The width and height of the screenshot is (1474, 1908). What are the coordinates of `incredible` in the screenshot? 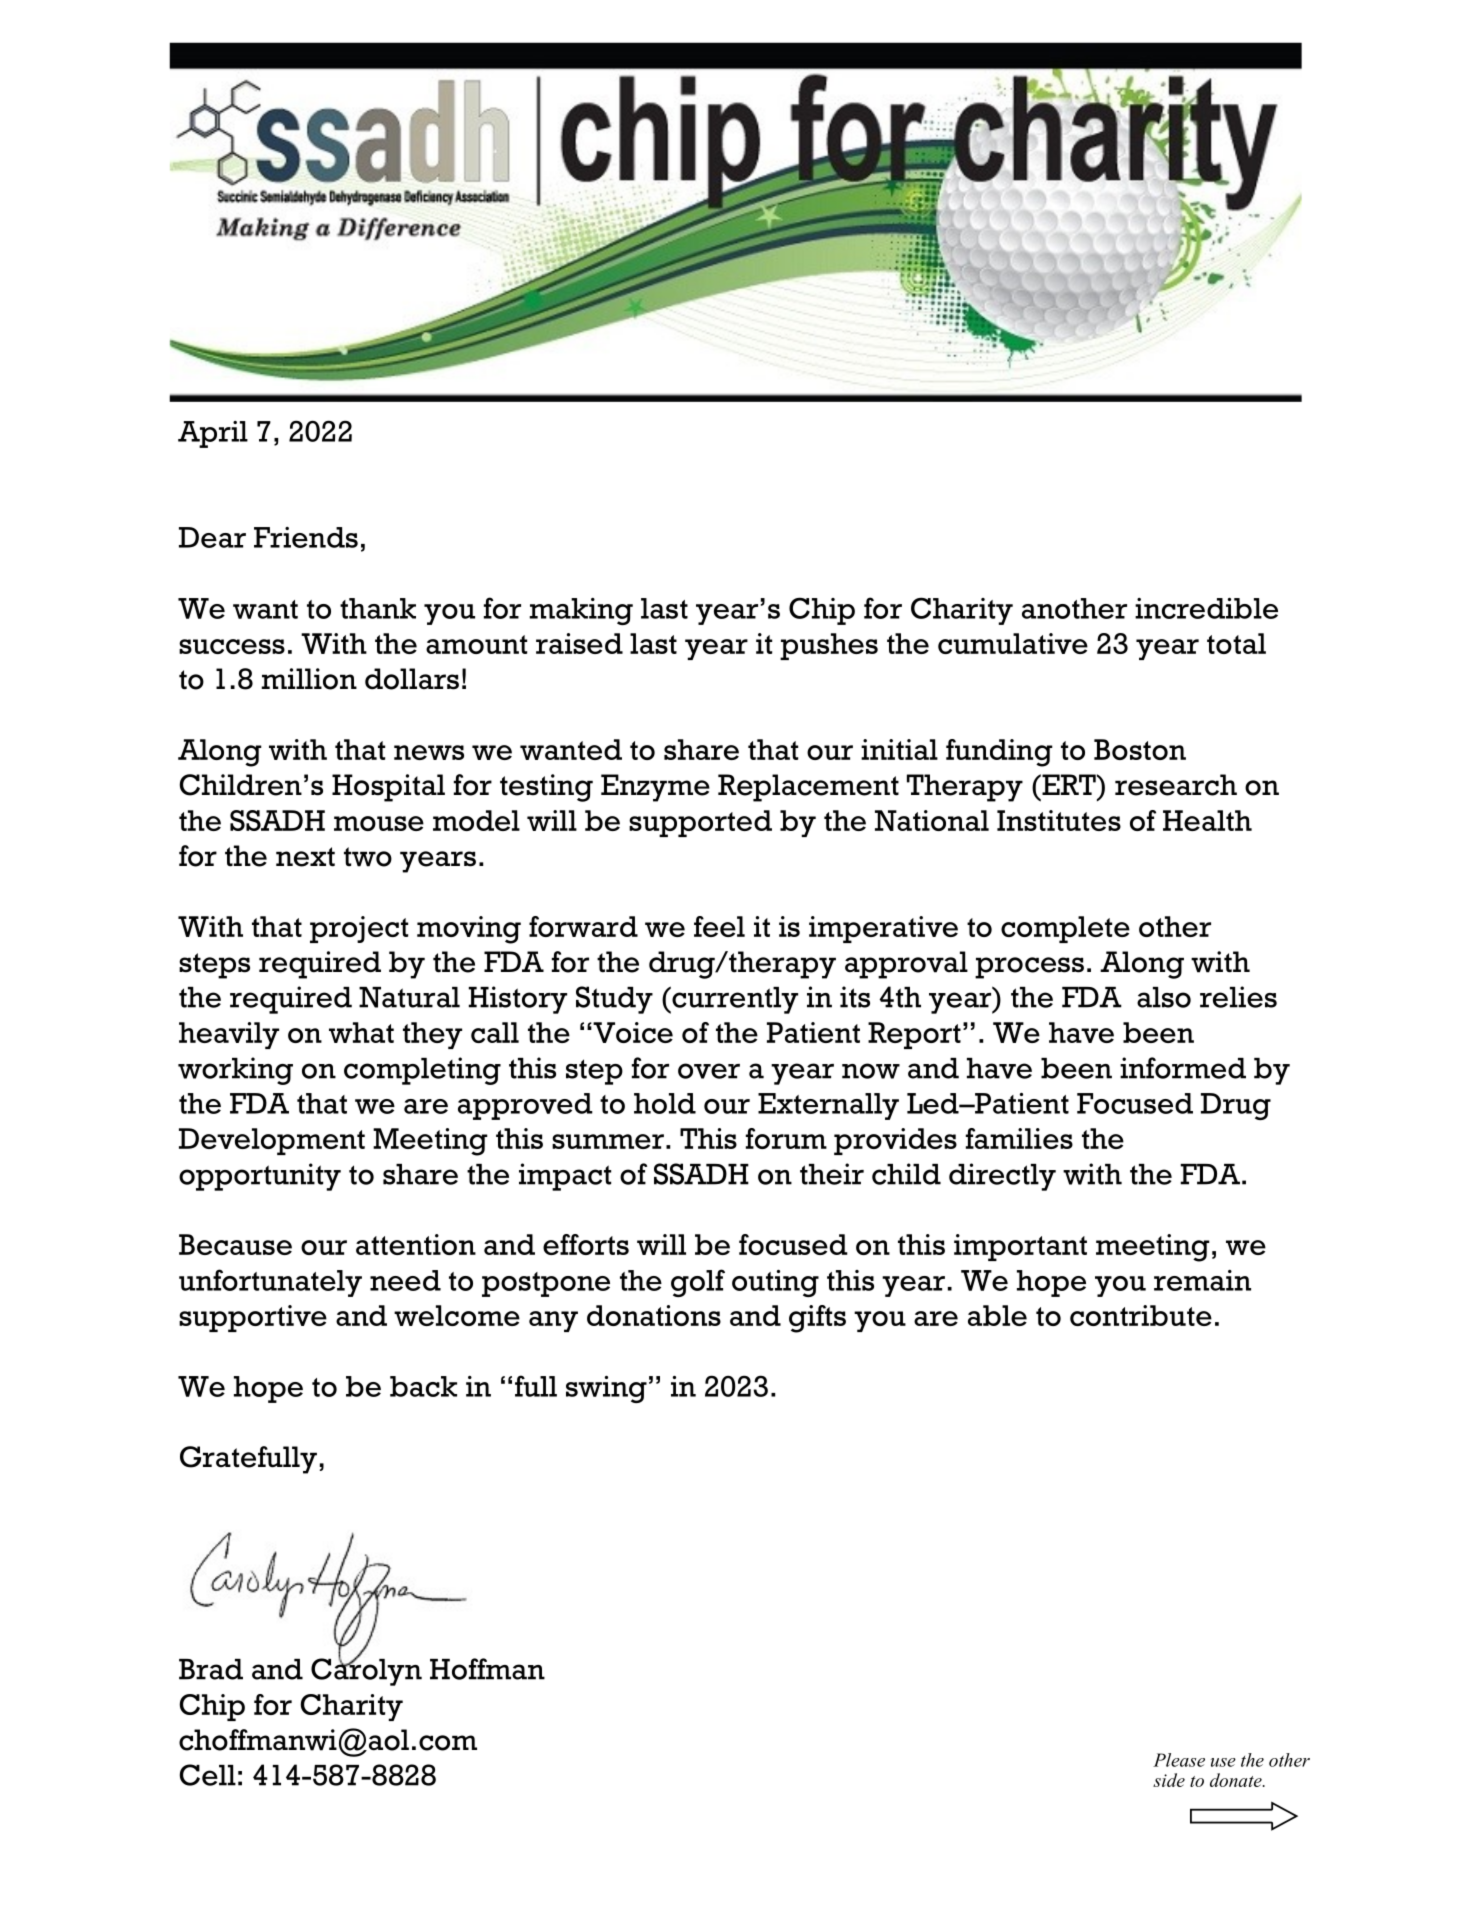 It's located at (1206, 608).
